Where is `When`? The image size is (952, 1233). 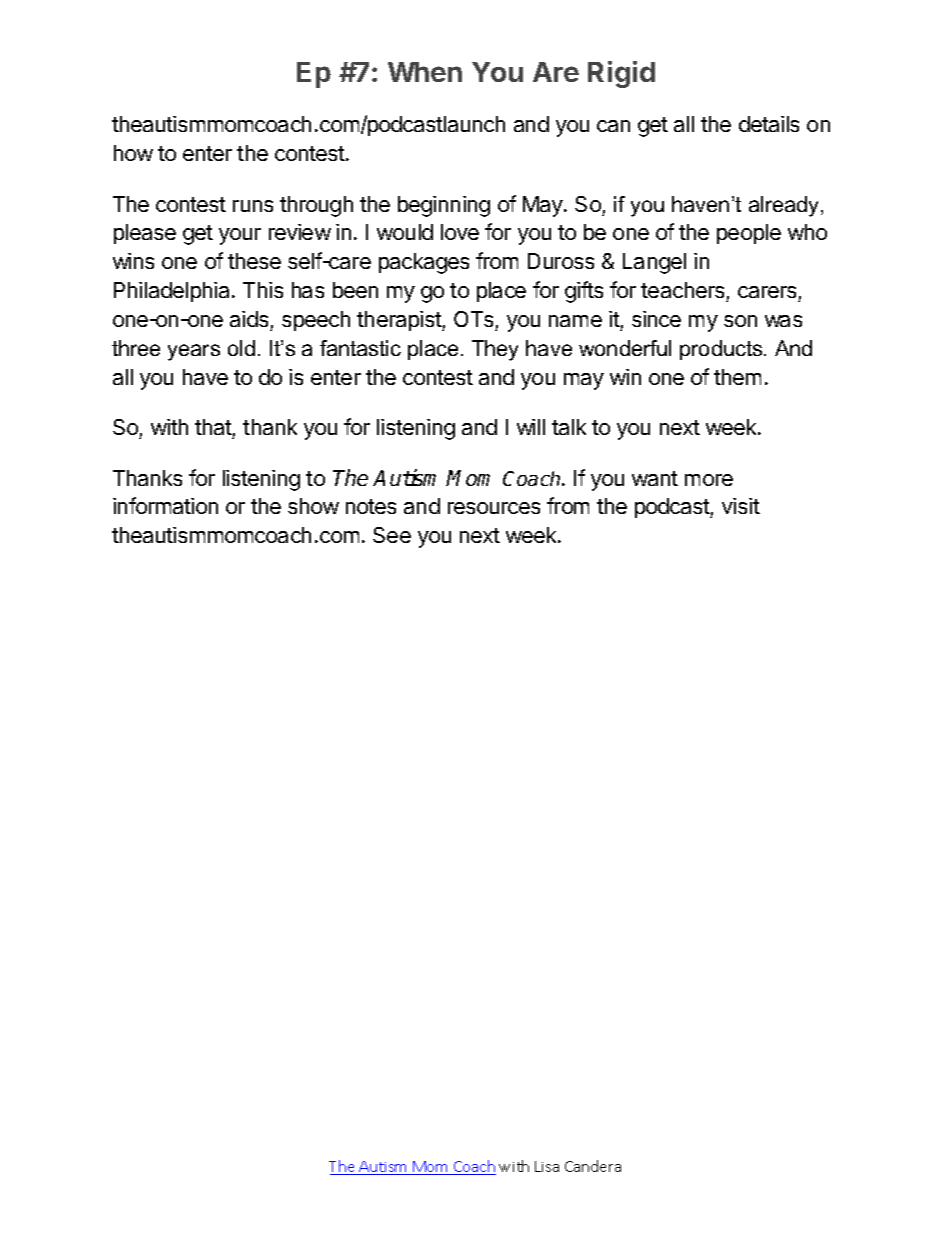 When is located at coordinates (425, 72).
